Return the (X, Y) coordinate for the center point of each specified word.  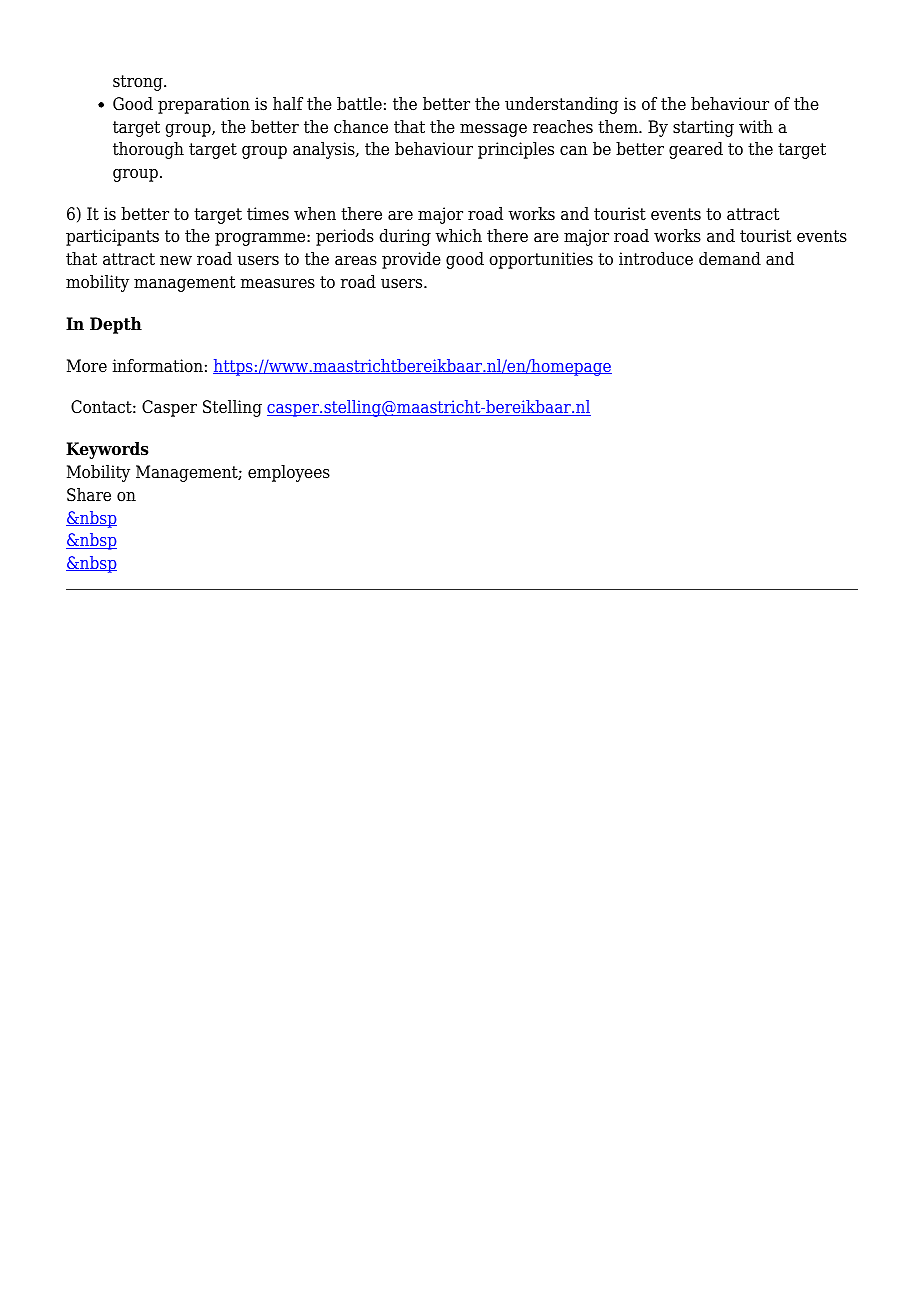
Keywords (107, 450)
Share (89, 495)
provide (411, 260)
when (315, 214)
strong (139, 83)
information (158, 366)
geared (696, 150)
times (268, 214)
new (176, 261)
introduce (656, 259)
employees (289, 473)
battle (359, 104)
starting (703, 128)
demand (730, 259)
